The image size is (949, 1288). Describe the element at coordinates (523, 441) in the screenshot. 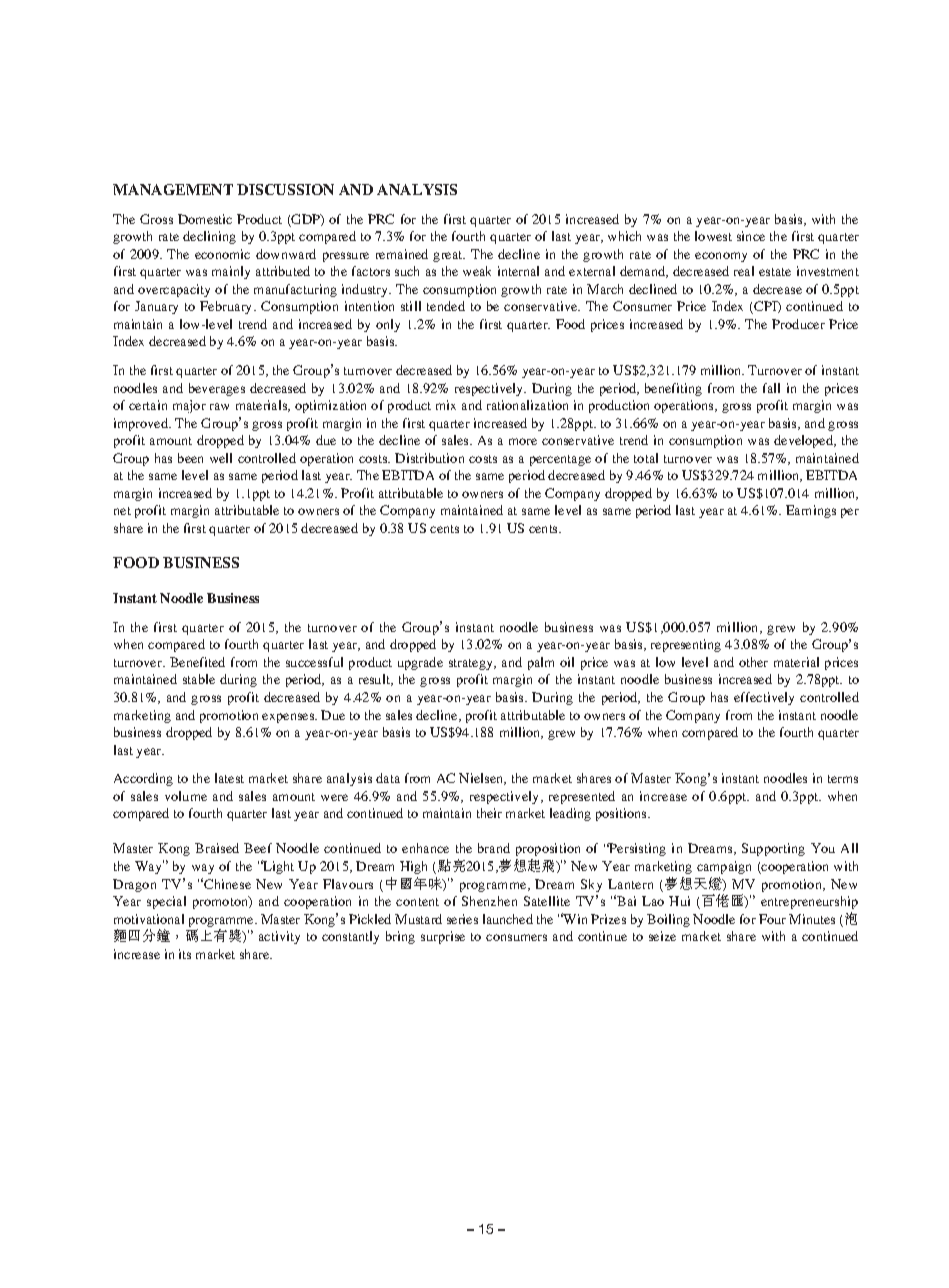

I see `more` at that location.
